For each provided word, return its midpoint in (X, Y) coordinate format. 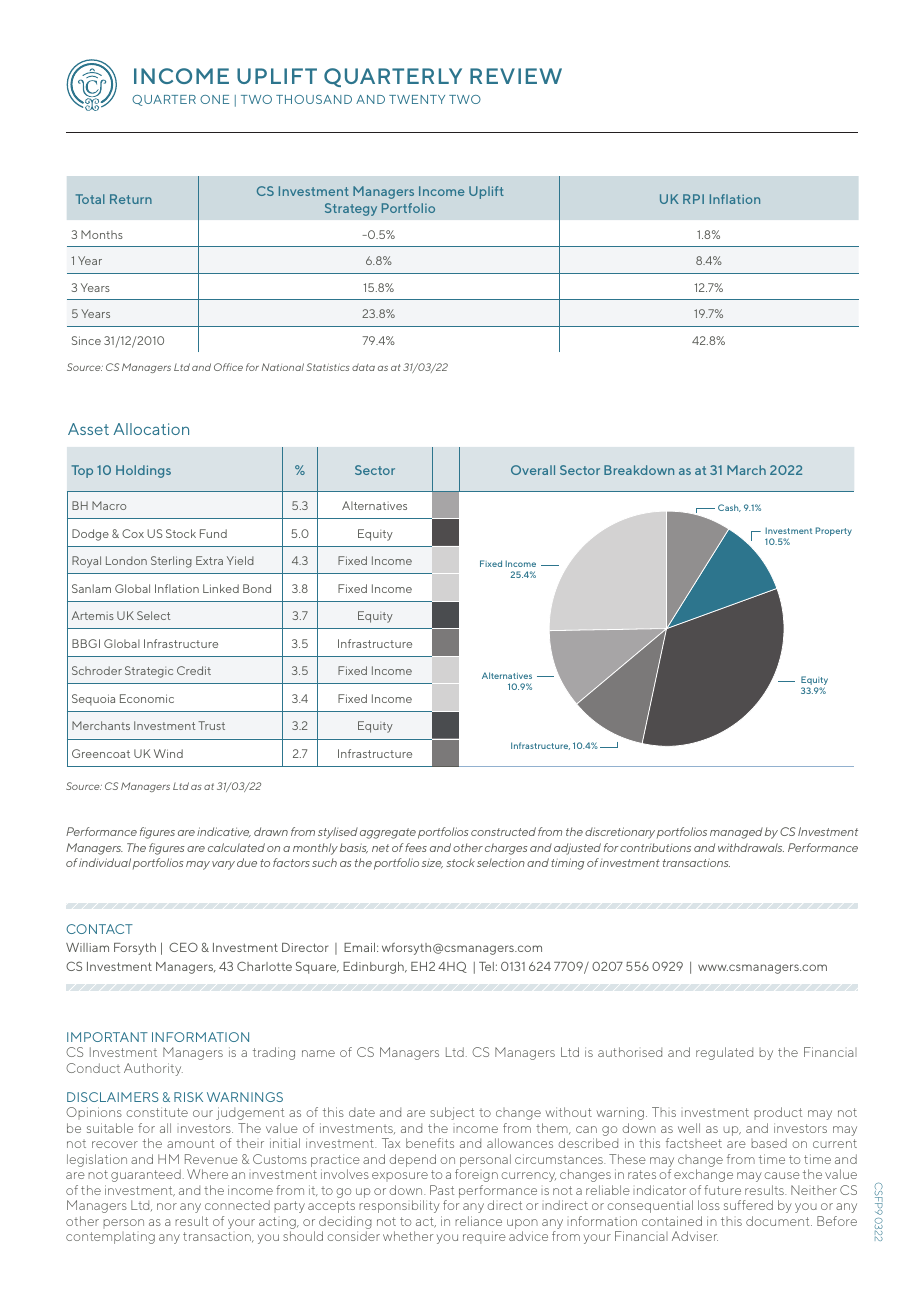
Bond (257, 588)
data (363, 367)
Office (228, 367)
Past (442, 1190)
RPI (693, 199)
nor (167, 1206)
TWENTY (417, 99)
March (746, 470)
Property (834, 531)
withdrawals (751, 847)
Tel (486, 966)
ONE (214, 99)
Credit (194, 670)
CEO (183, 947)
